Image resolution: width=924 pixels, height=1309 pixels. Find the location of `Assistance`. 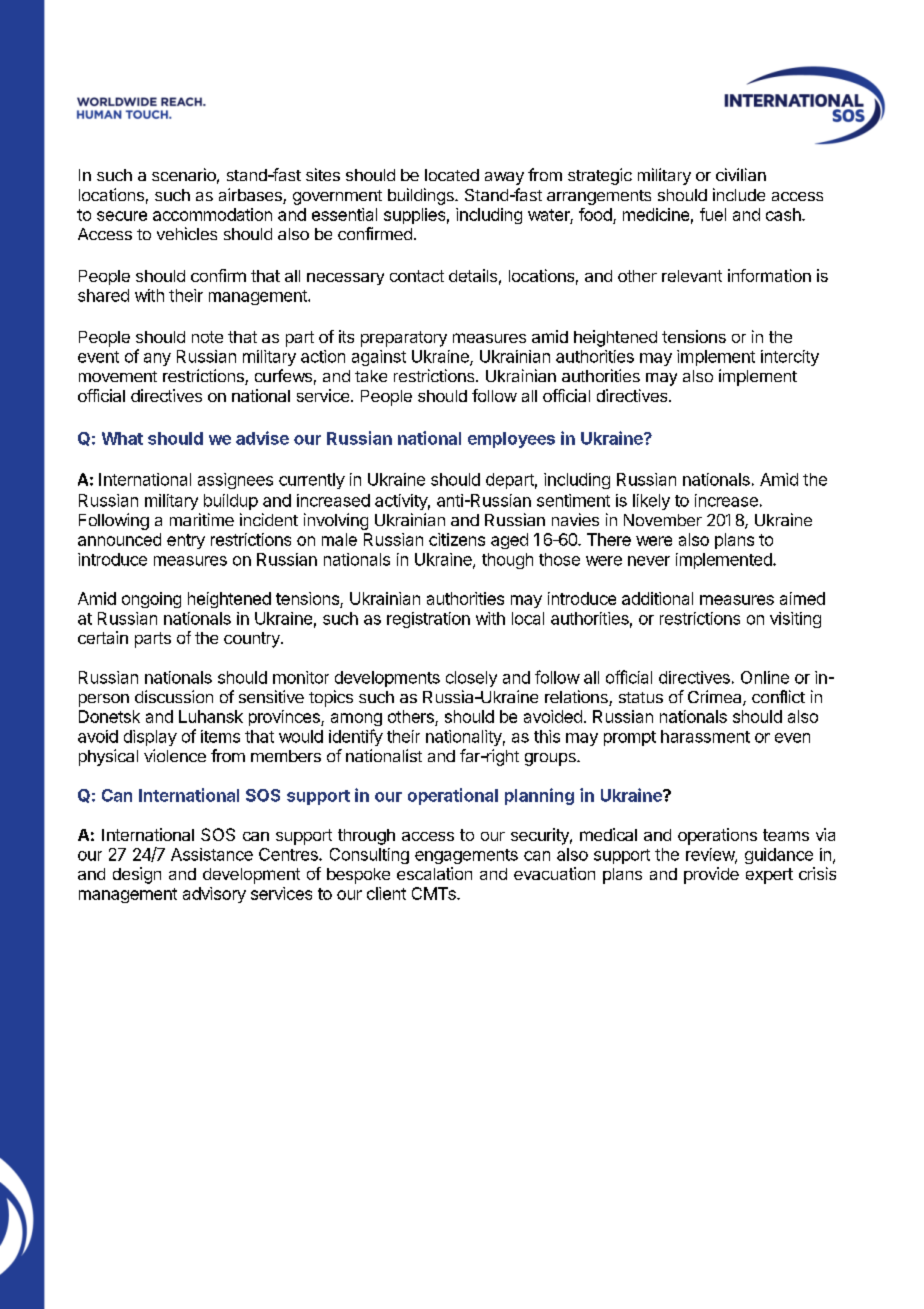

Assistance is located at coordinates (212, 854).
